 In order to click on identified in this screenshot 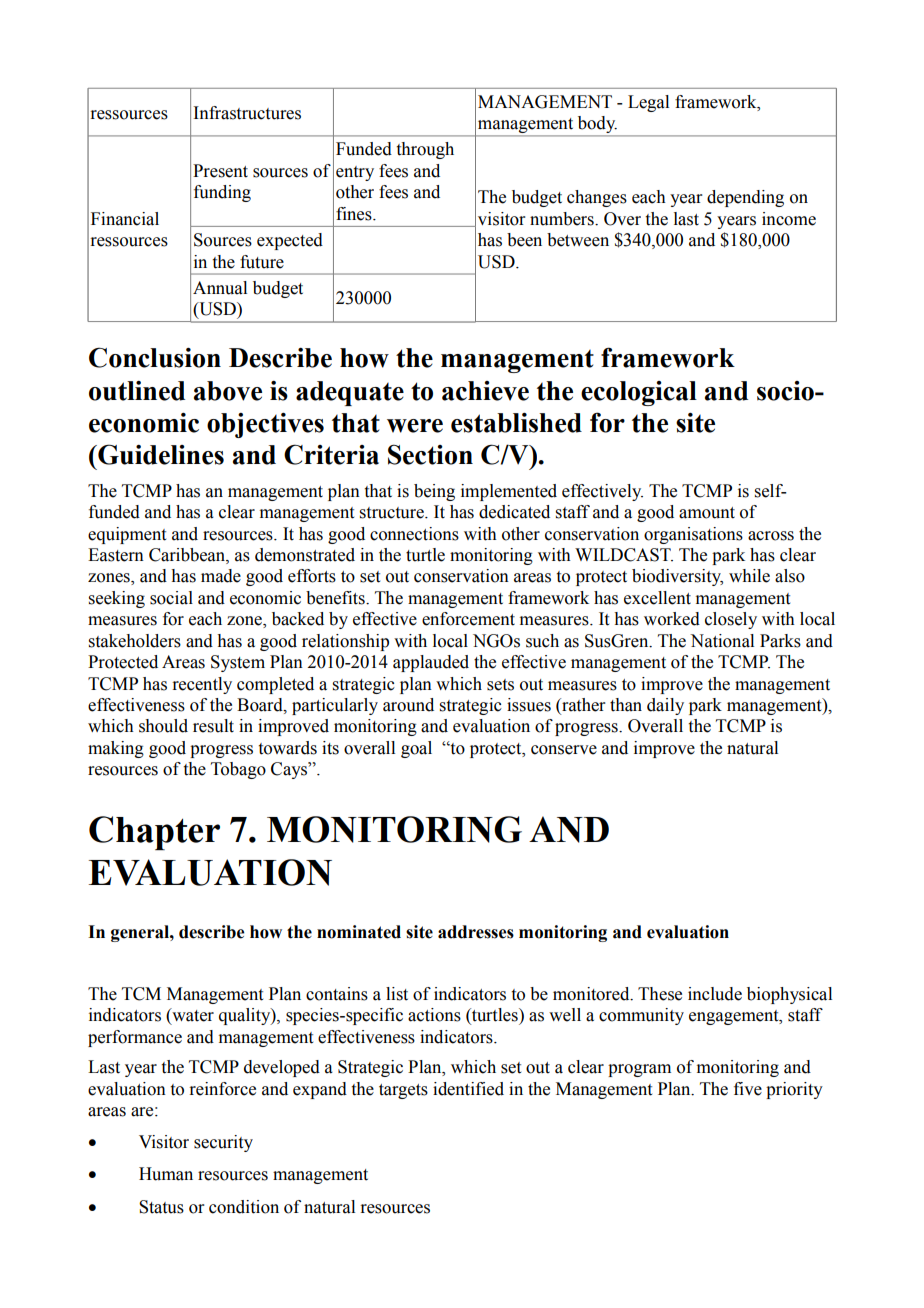, I will do `click(468, 1089)`.
